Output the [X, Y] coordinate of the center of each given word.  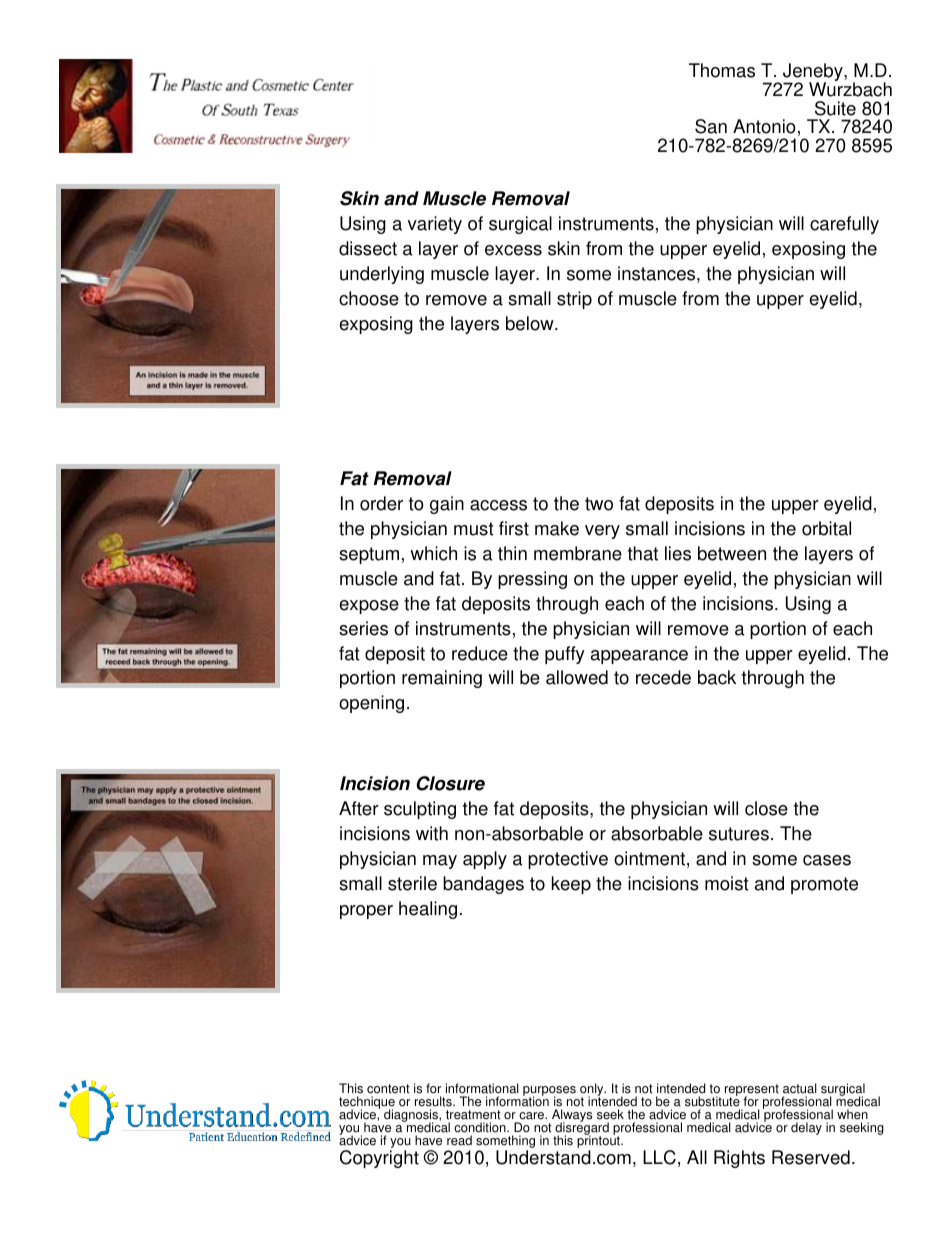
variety [435, 225]
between [732, 553]
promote [824, 885]
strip [574, 300]
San [711, 126]
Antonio [764, 126]
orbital [826, 528]
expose [369, 607]
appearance [639, 657]
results [434, 1101]
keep [571, 885]
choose [369, 298]
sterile [412, 883]
